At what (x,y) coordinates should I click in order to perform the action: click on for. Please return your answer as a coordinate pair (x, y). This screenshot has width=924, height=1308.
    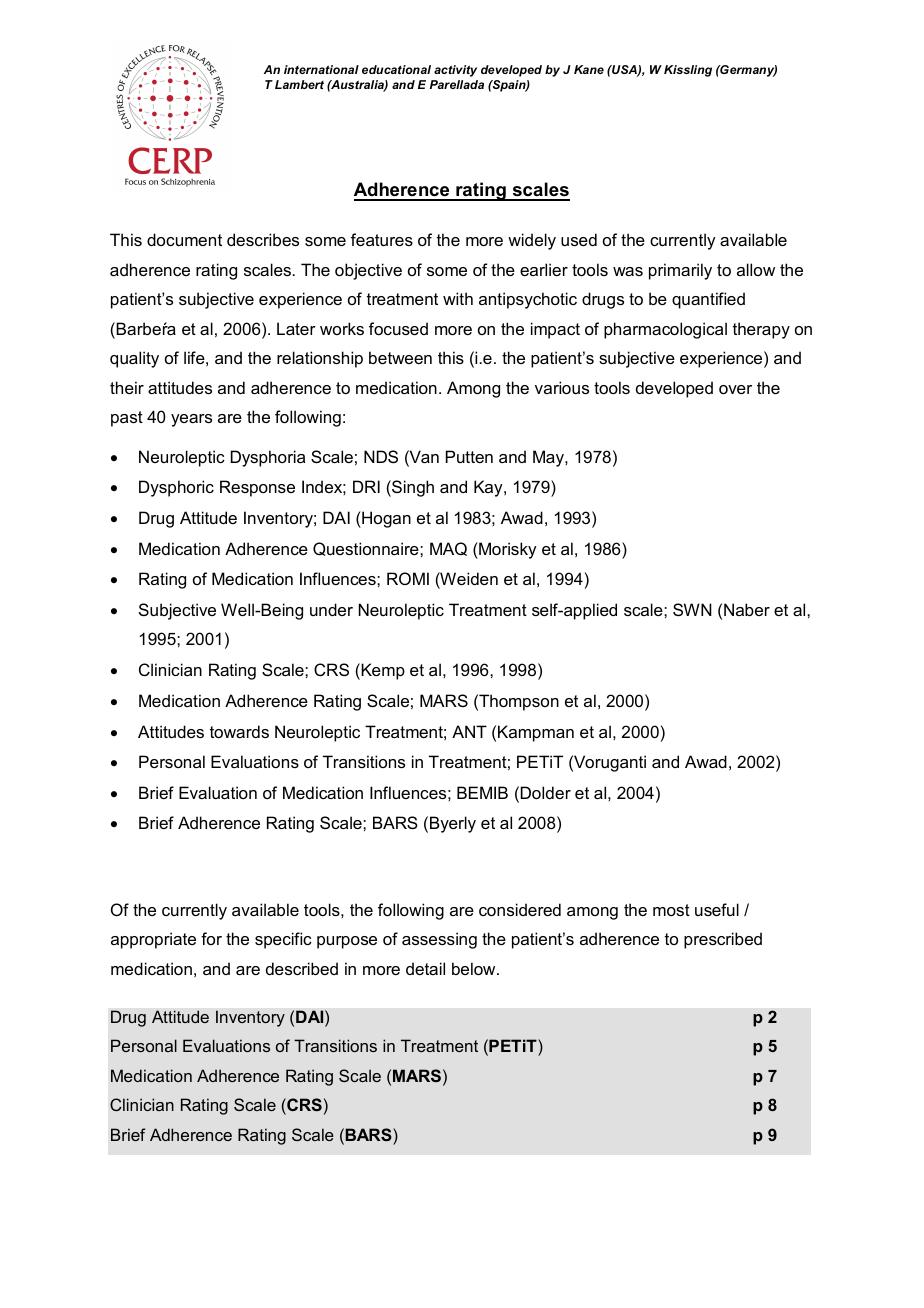
    Looking at the image, I should click on (211, 938).
